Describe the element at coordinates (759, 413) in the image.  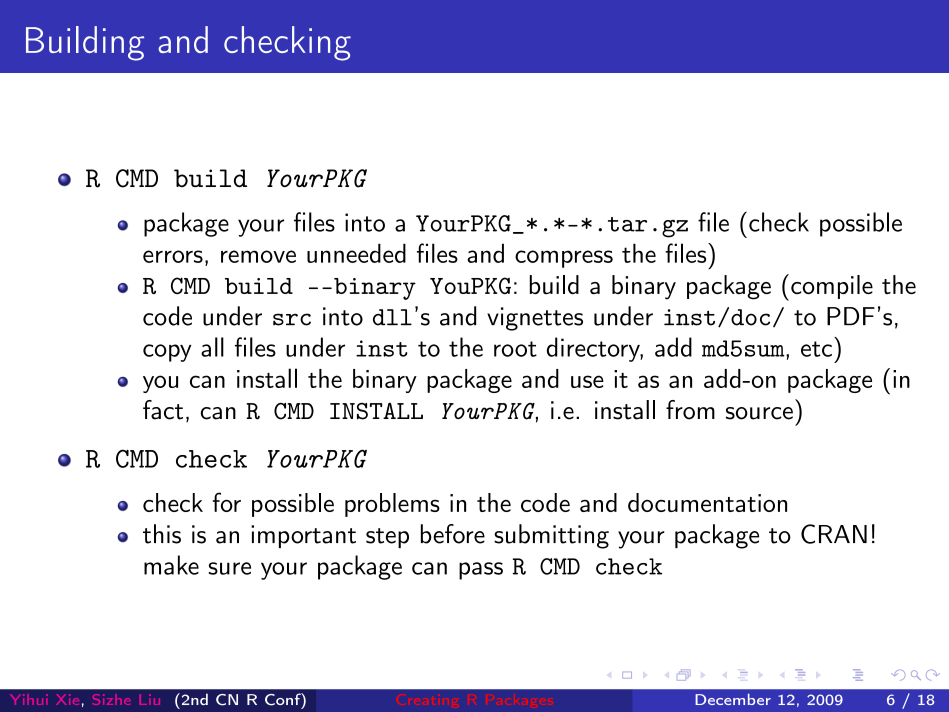
I see `source` at that location.
